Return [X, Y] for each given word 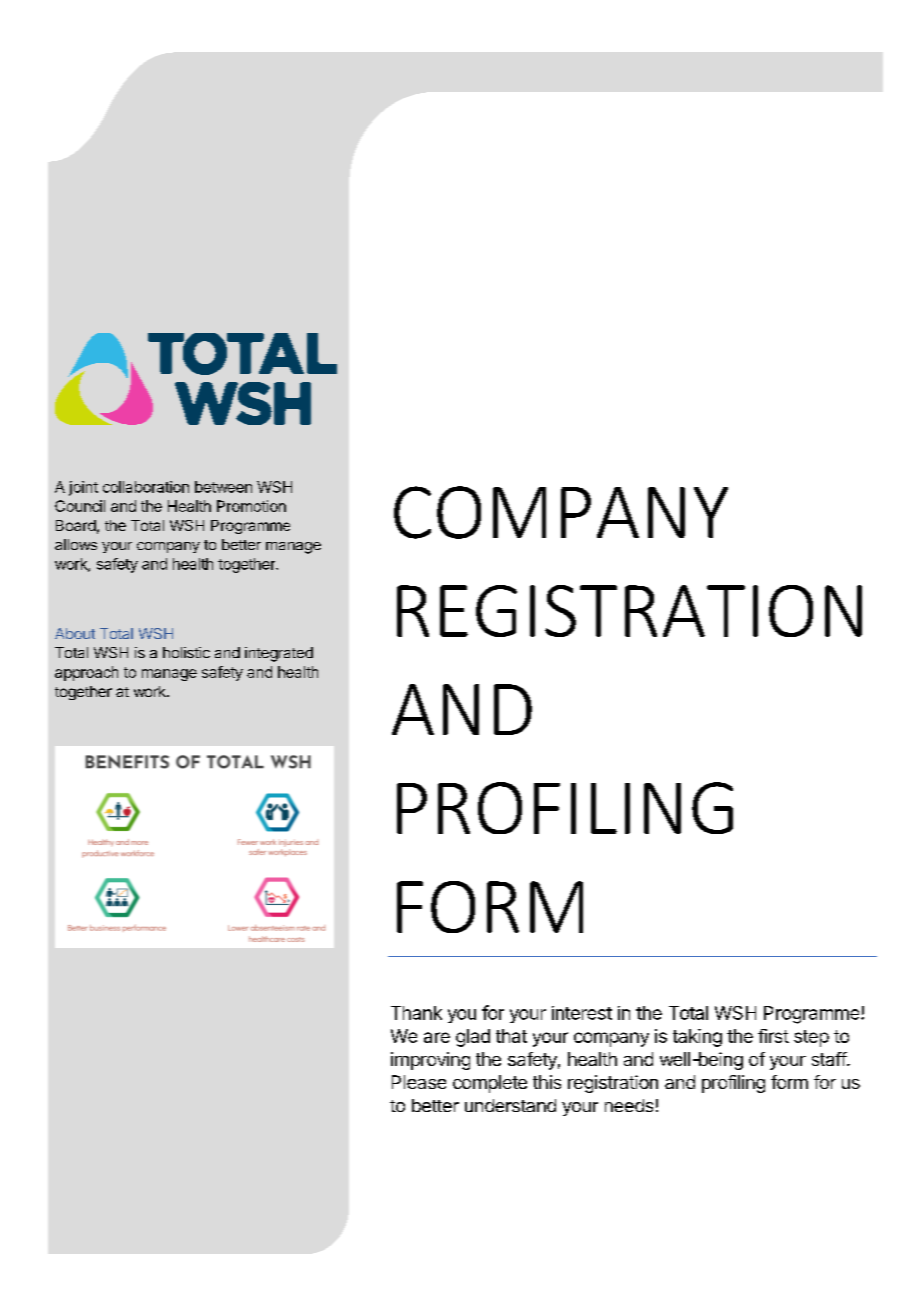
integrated [279, 654]
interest [582, 1013]
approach [86, 673]
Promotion [251, 506]
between [223, 487]
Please [419, 1082]
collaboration [146, 487]
